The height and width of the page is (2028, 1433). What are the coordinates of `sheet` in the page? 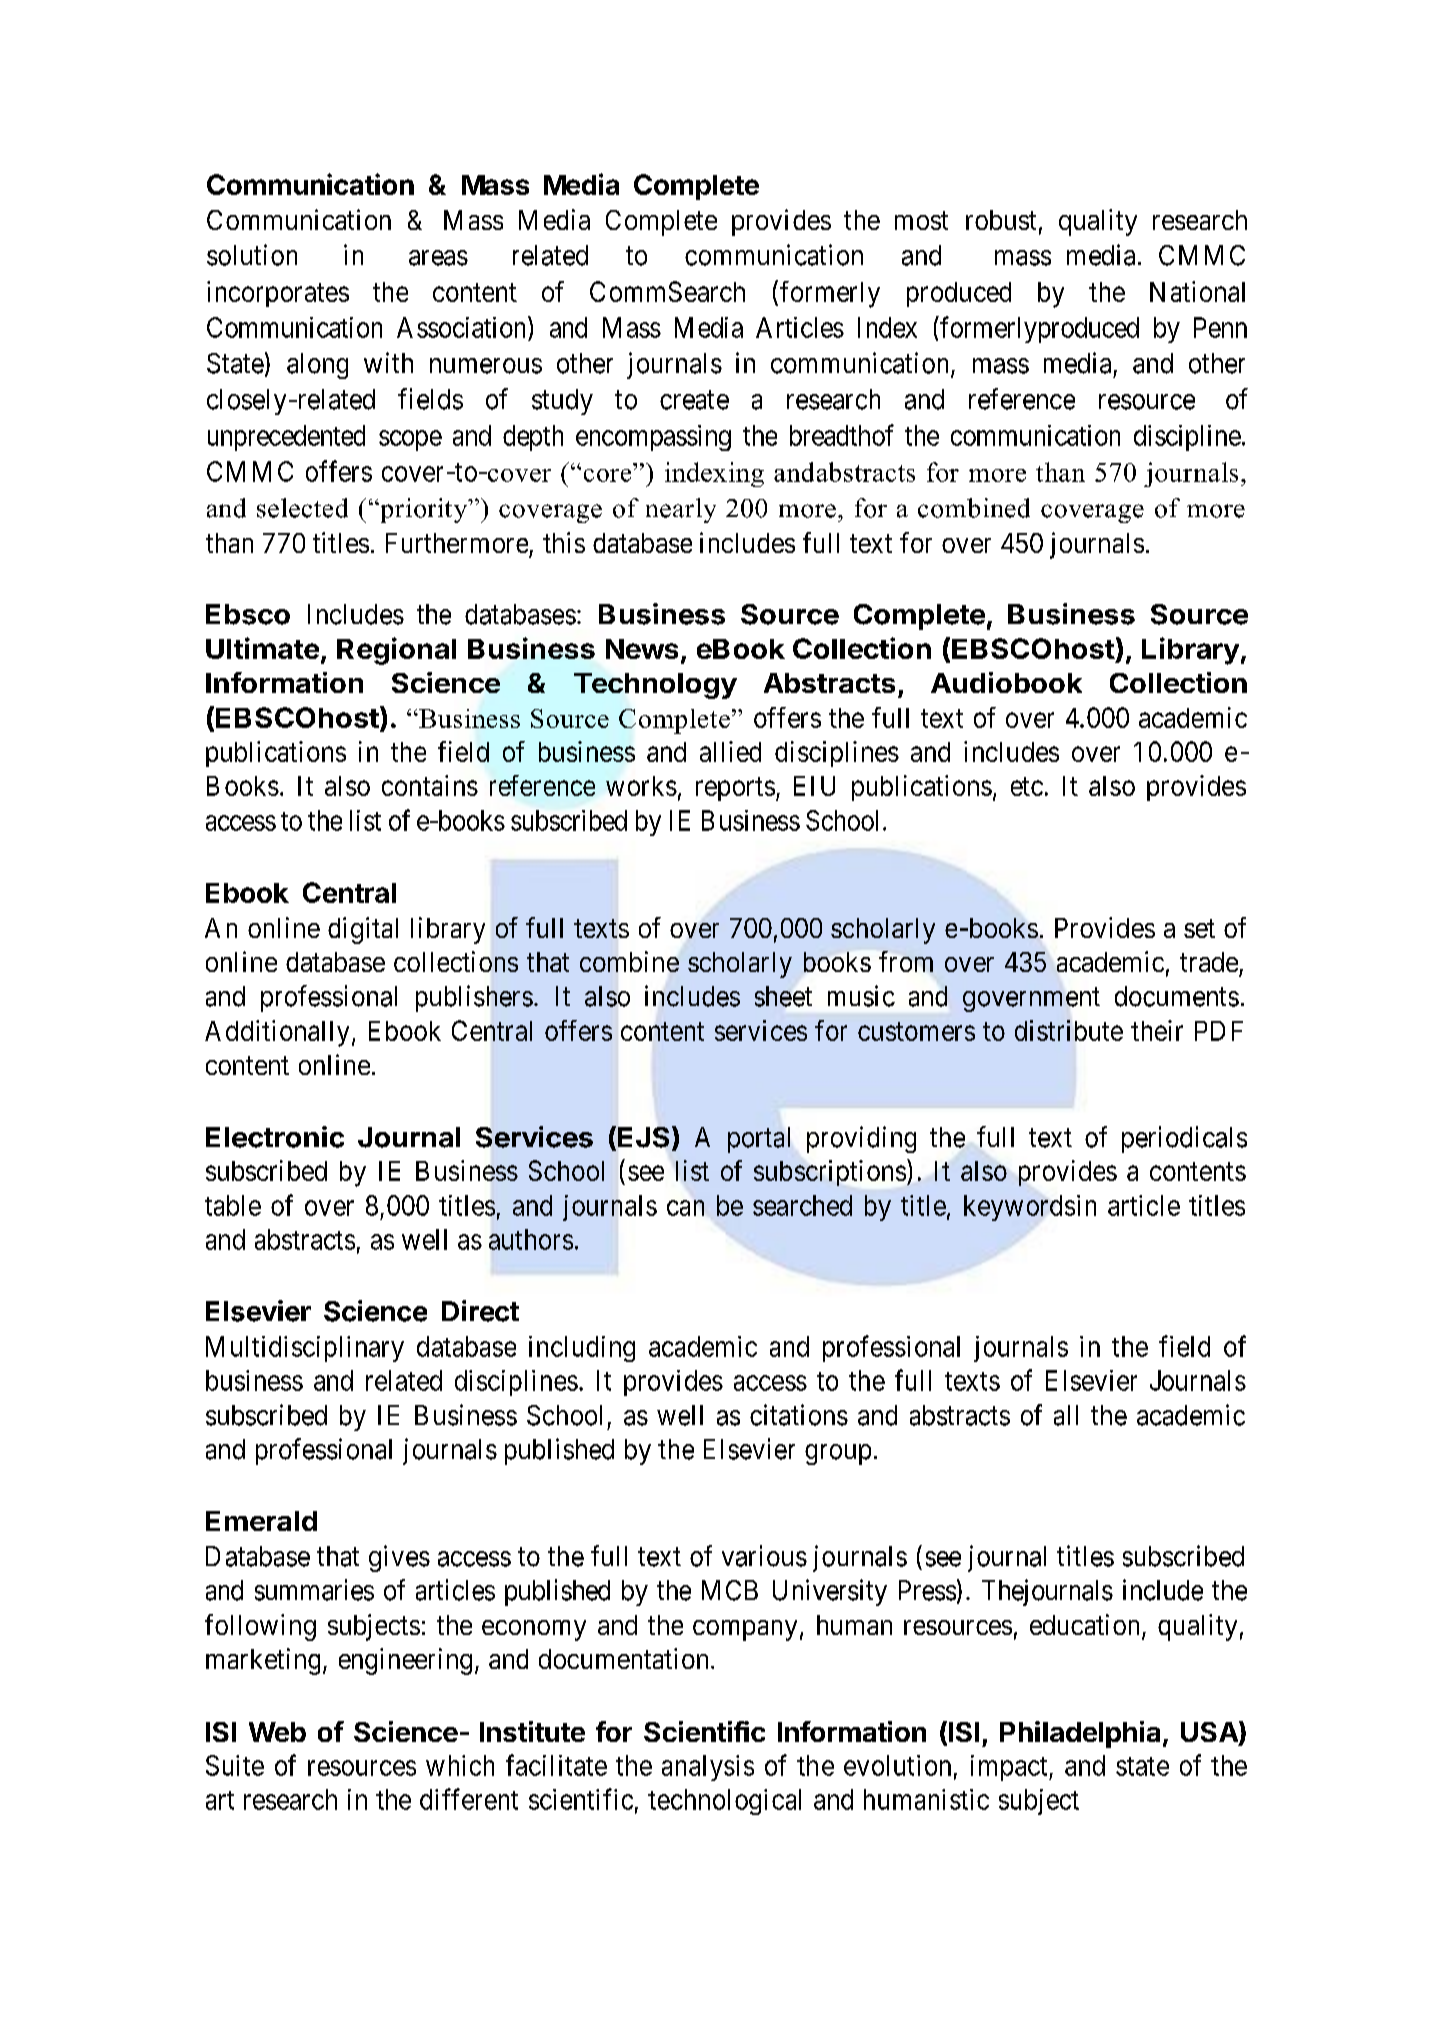 It's located at (783, 996).
